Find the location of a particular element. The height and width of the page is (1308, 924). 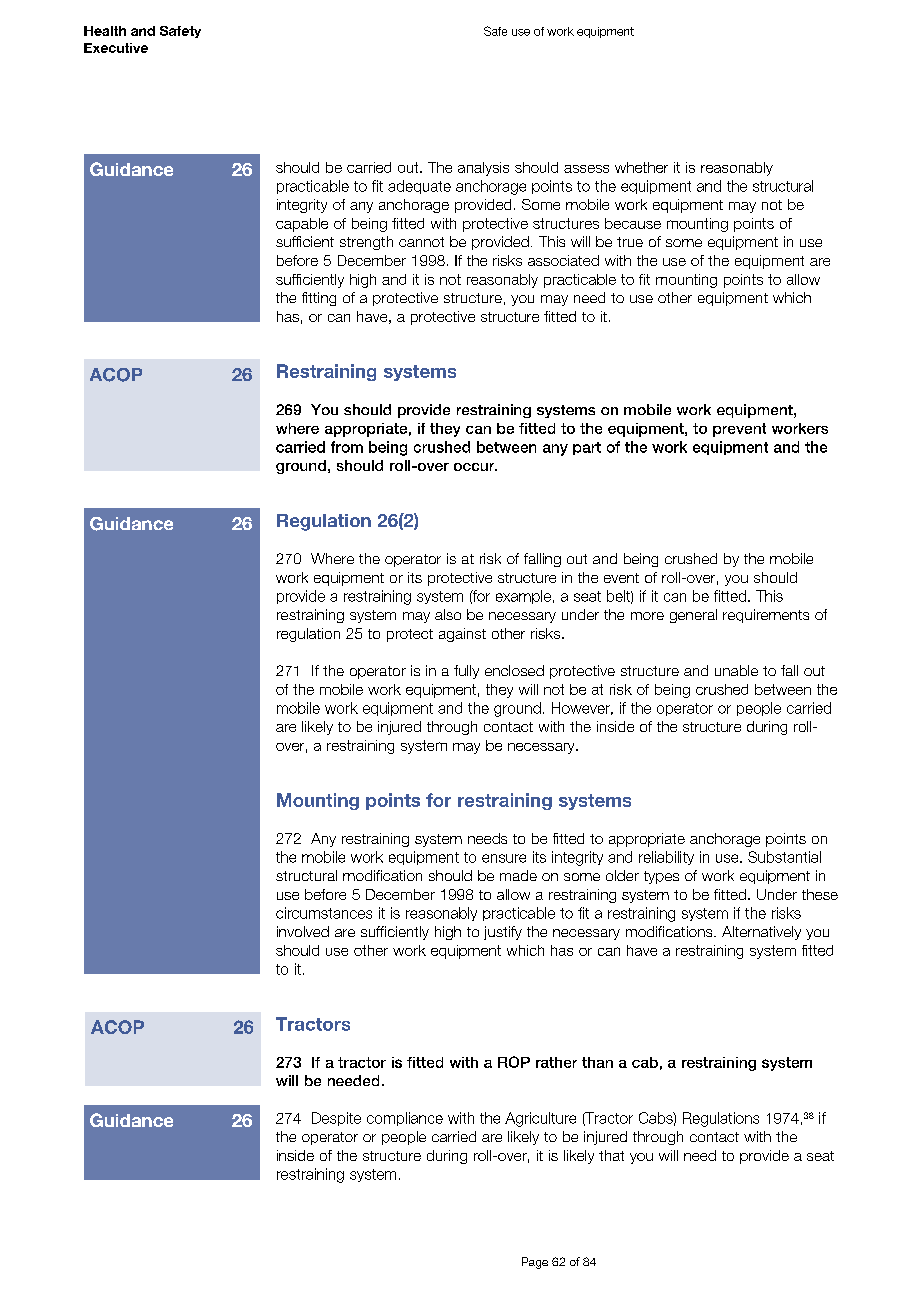

unable is located at coordinates (736, 670).
